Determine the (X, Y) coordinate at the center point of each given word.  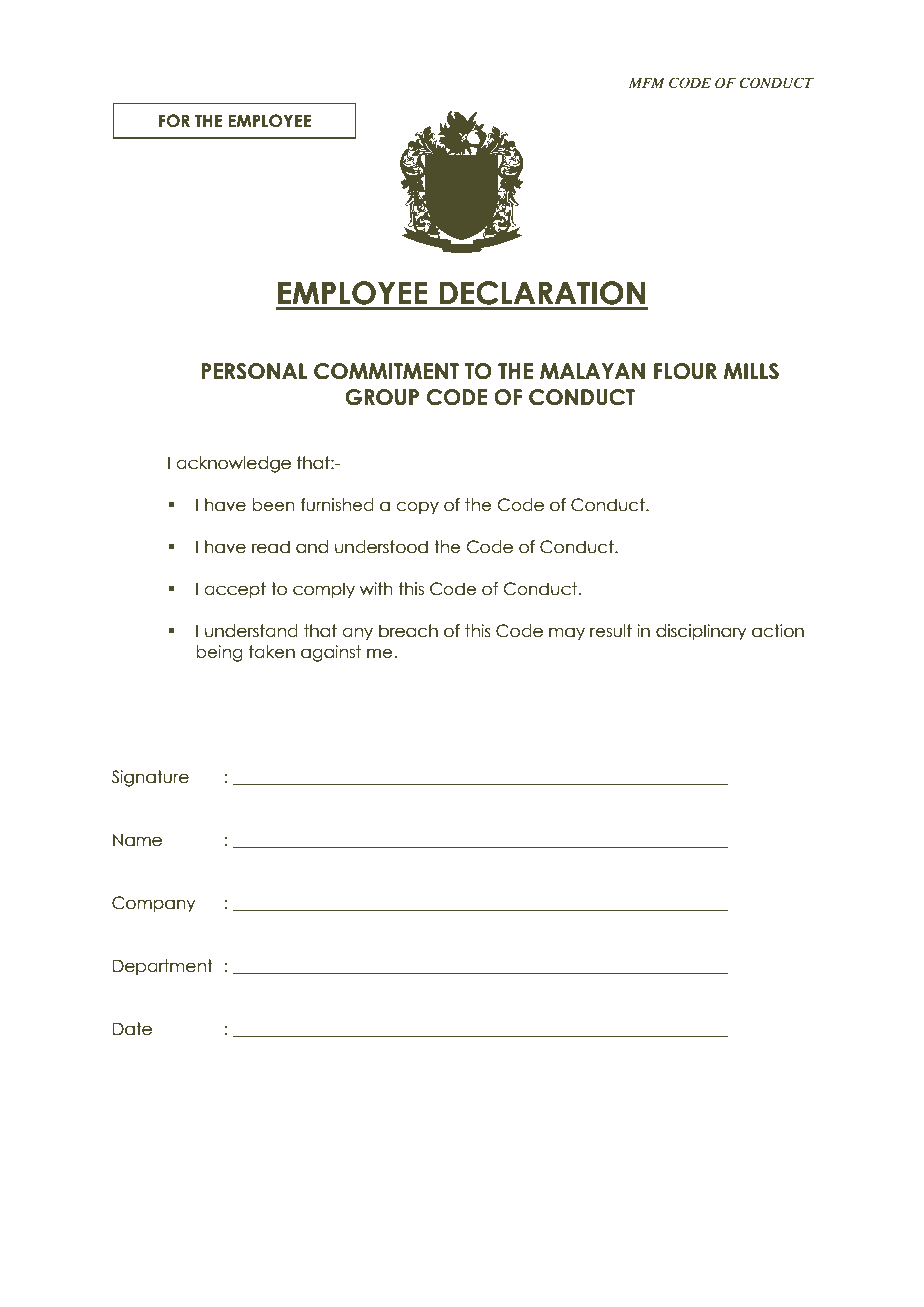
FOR (174, 121)
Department (163, 967)
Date (132, 1029)
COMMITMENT (386, 371)
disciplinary (701, 632)
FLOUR (685, 371)
